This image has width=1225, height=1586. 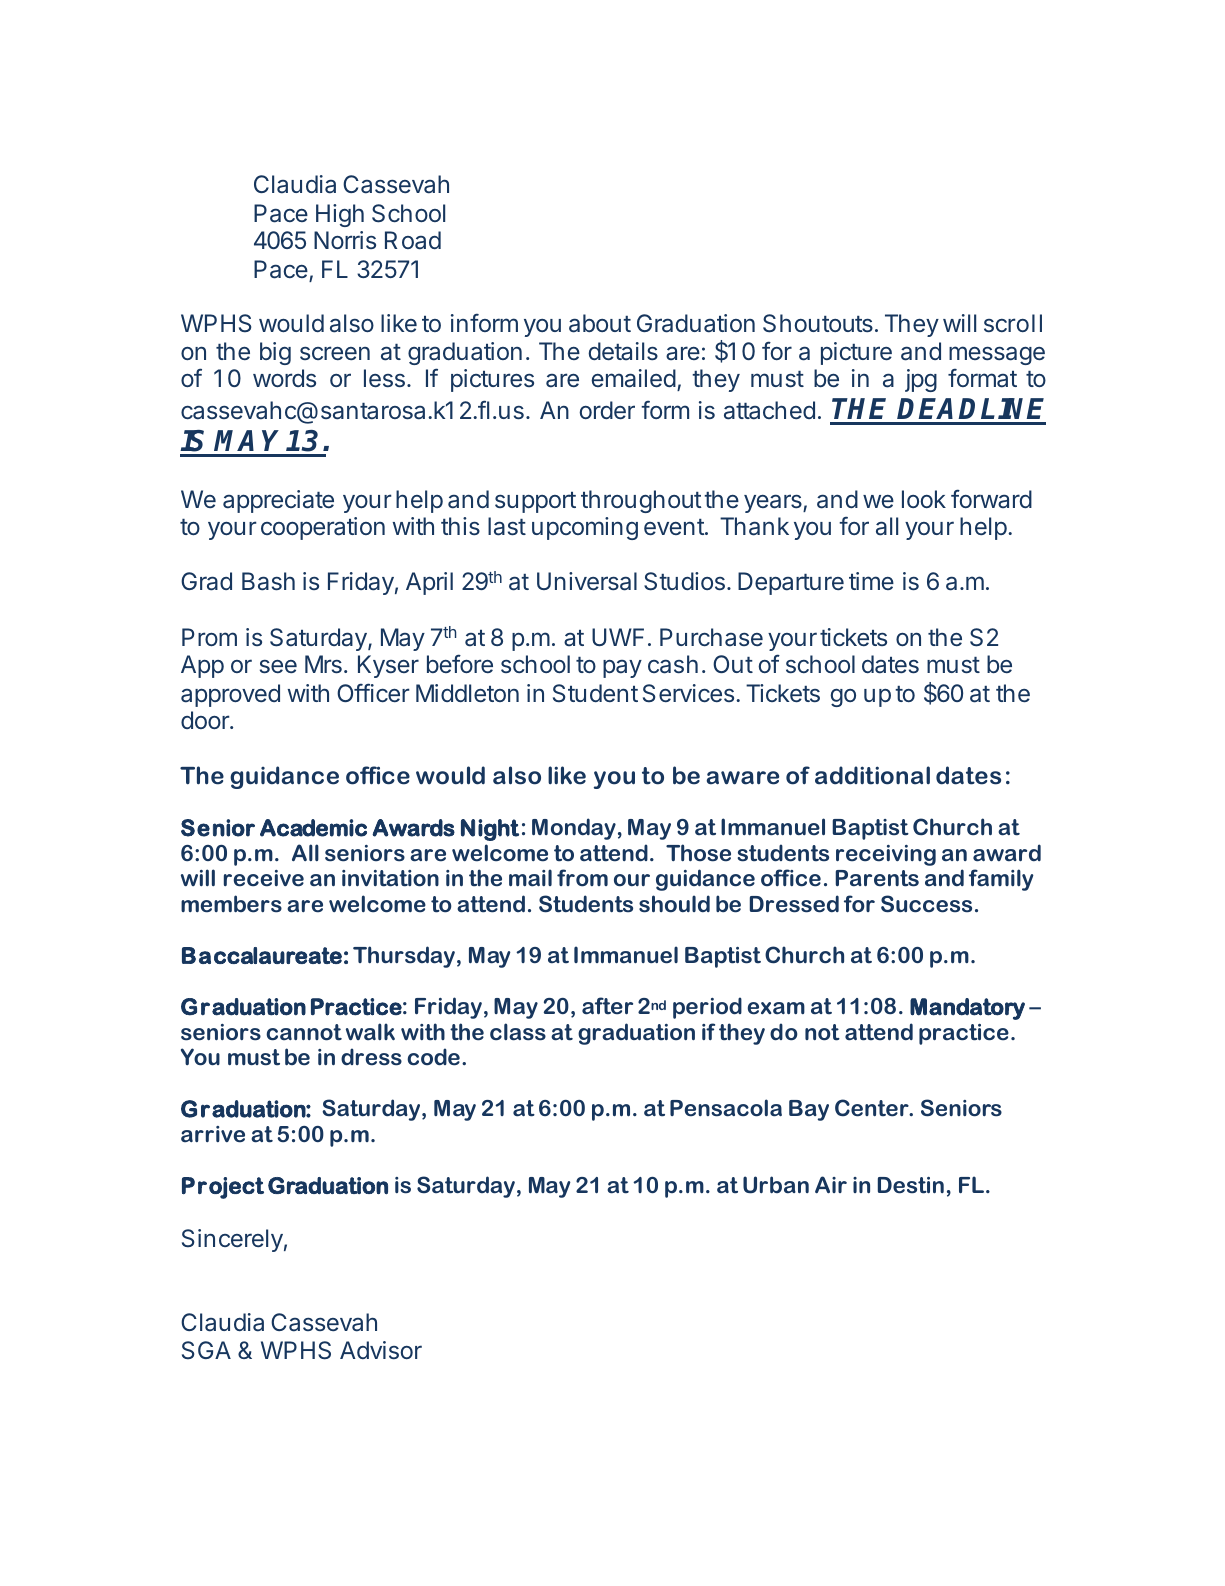 What do you see at coordinates (726, 1108) in the image?
I see `Pensacola` at bounding box center [726, 1108].
